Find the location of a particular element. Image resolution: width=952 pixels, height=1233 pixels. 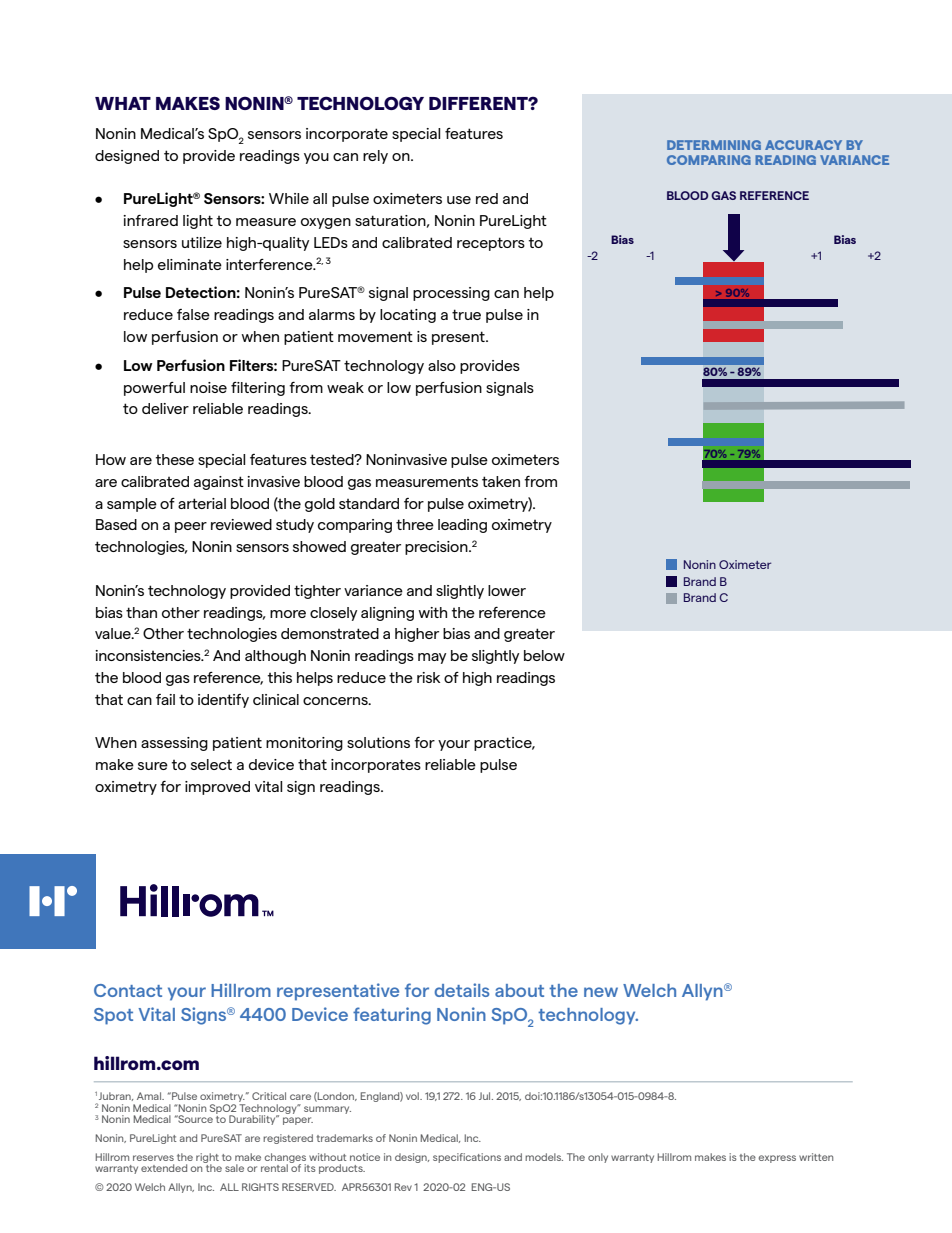

use is located at coordinates (459, 200).
